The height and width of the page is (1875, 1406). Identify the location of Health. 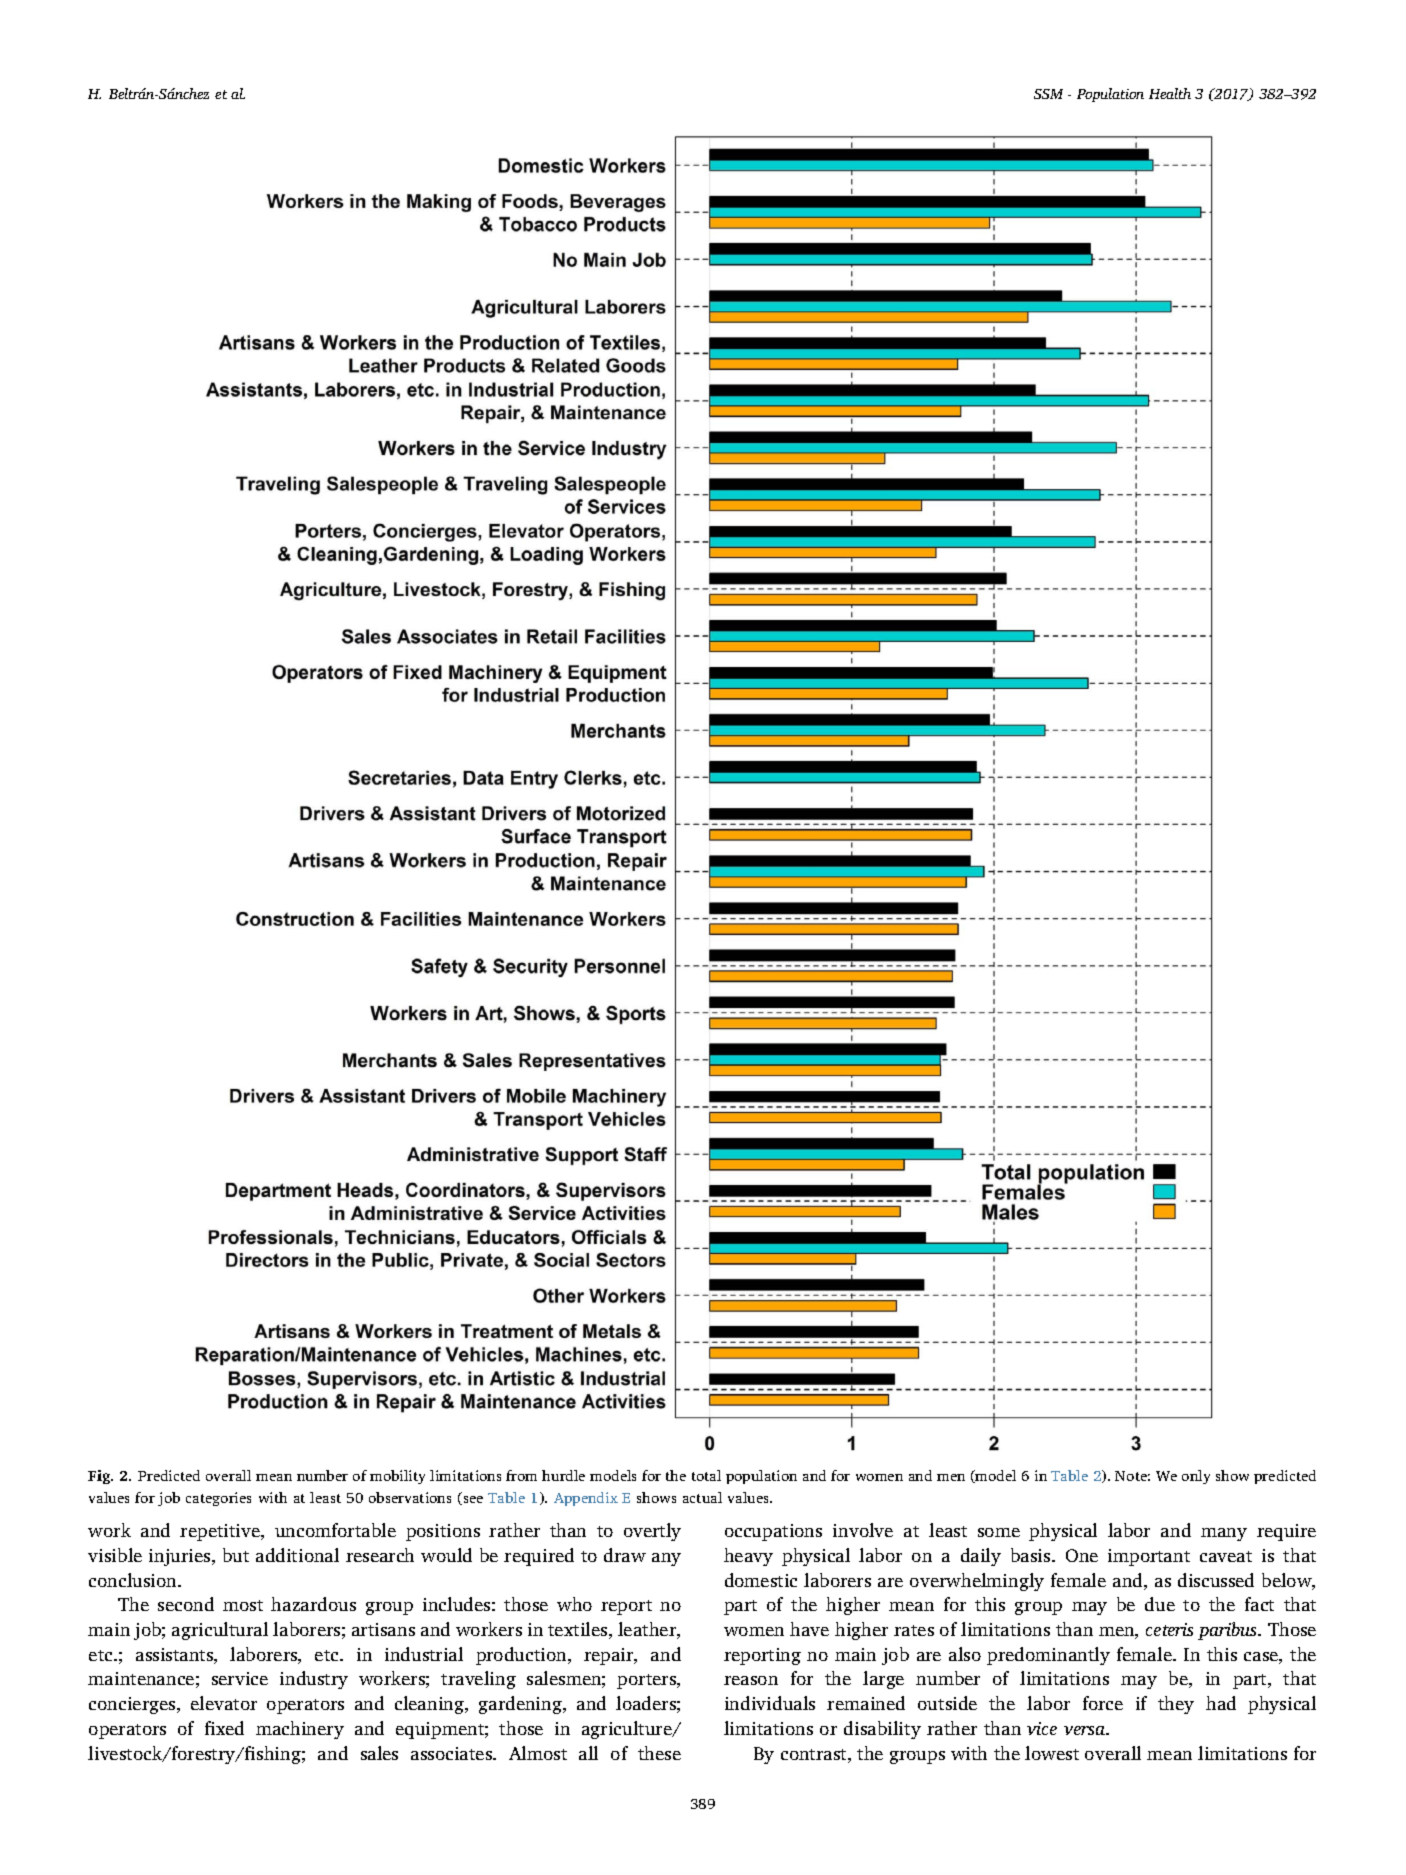
(1170, 93).
